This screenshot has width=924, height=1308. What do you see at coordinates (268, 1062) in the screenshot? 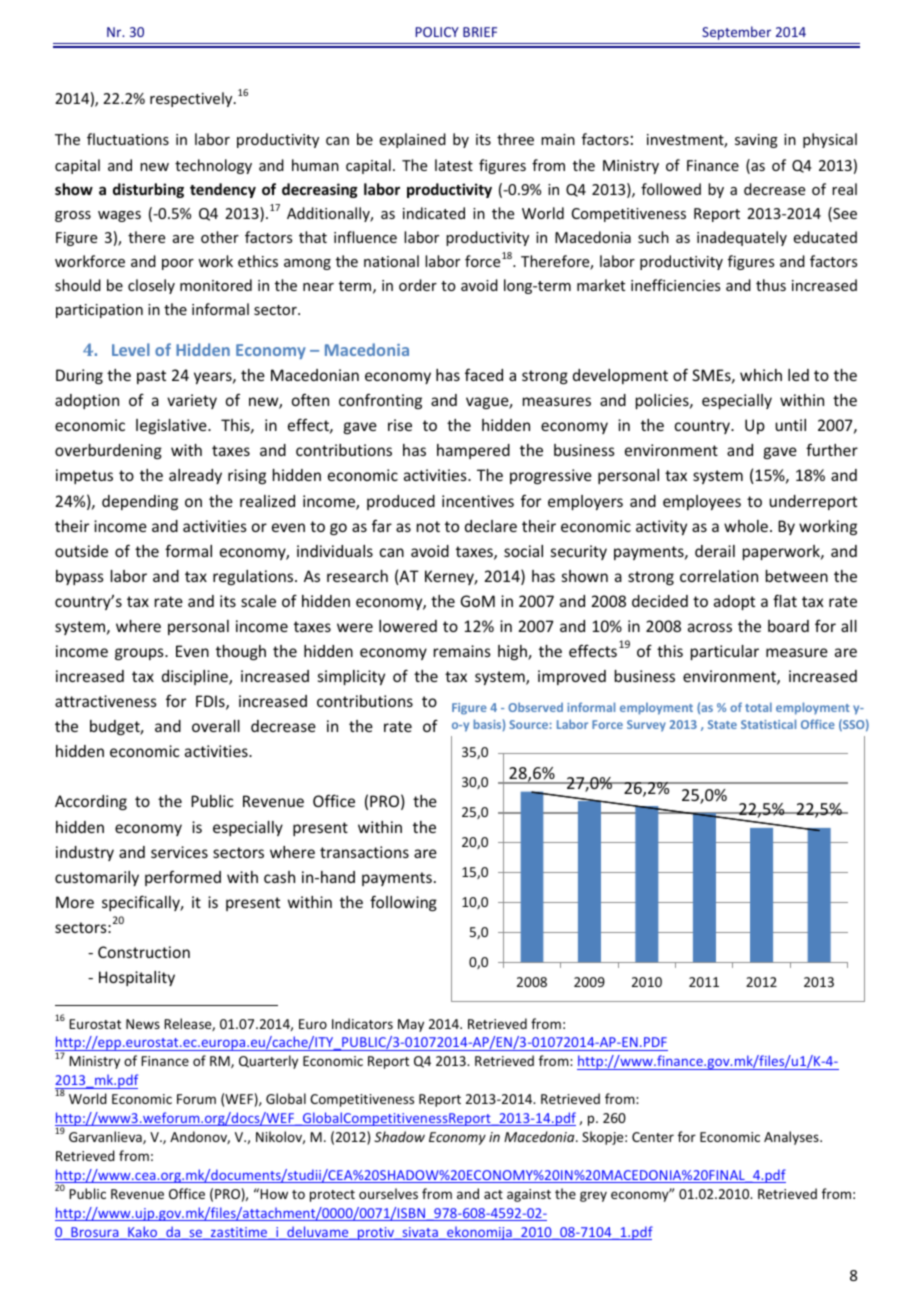
I see `Quarterly` at bounding box center [268, 1062].
